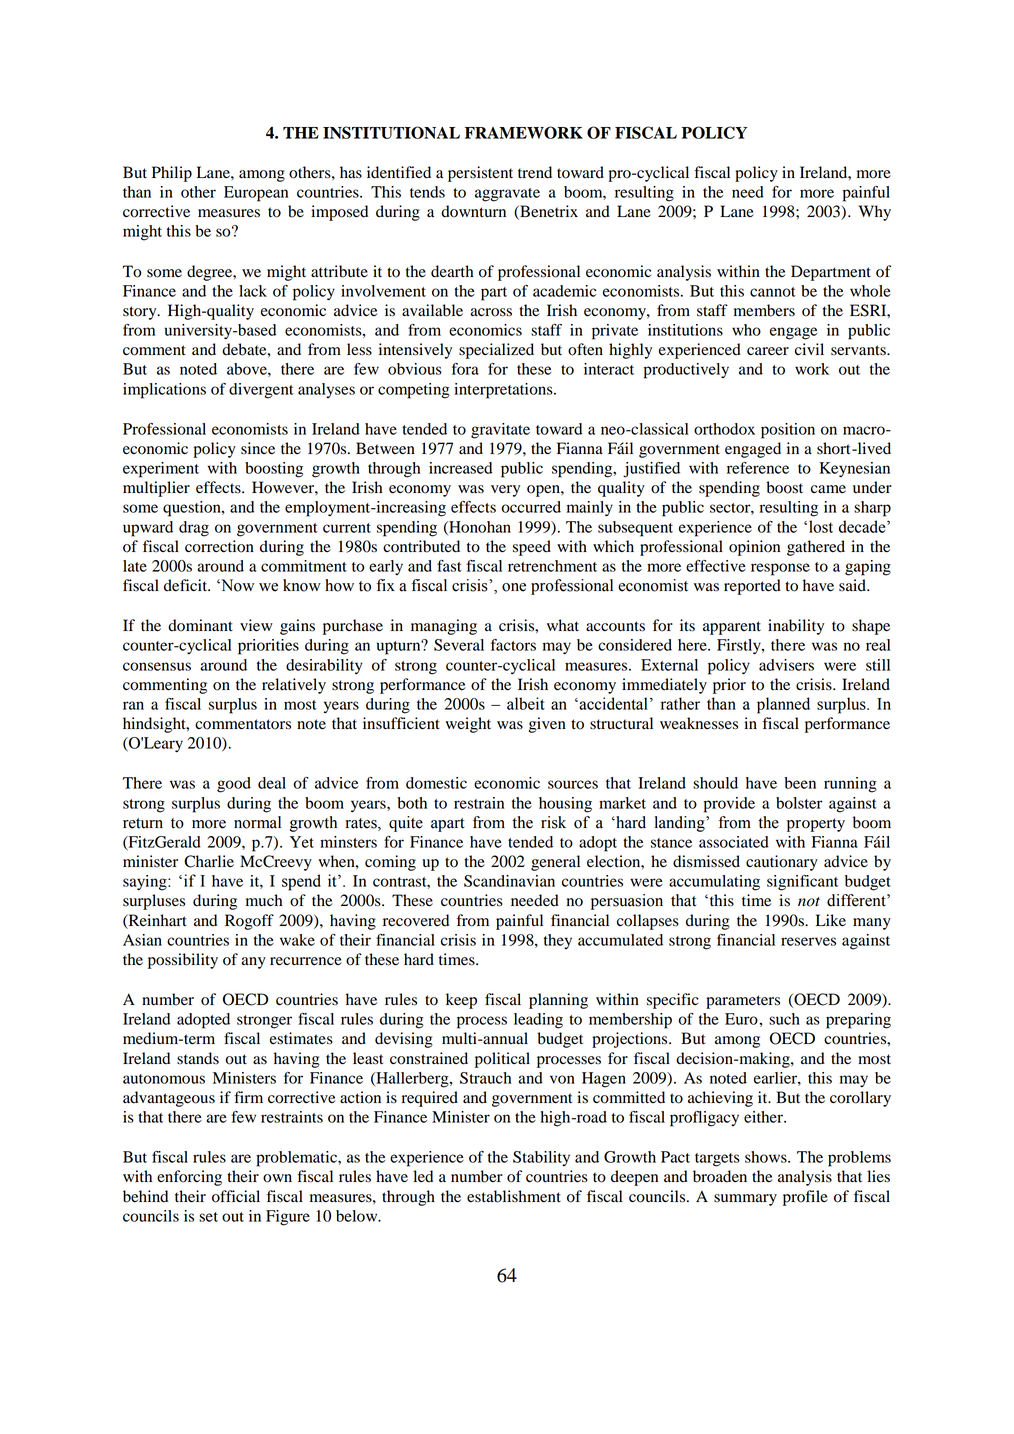 This screenshot has height=1434, width=1014. Describe the element at coordinates (514, 1196) in the screenshot. I see `establishment` at that location.
